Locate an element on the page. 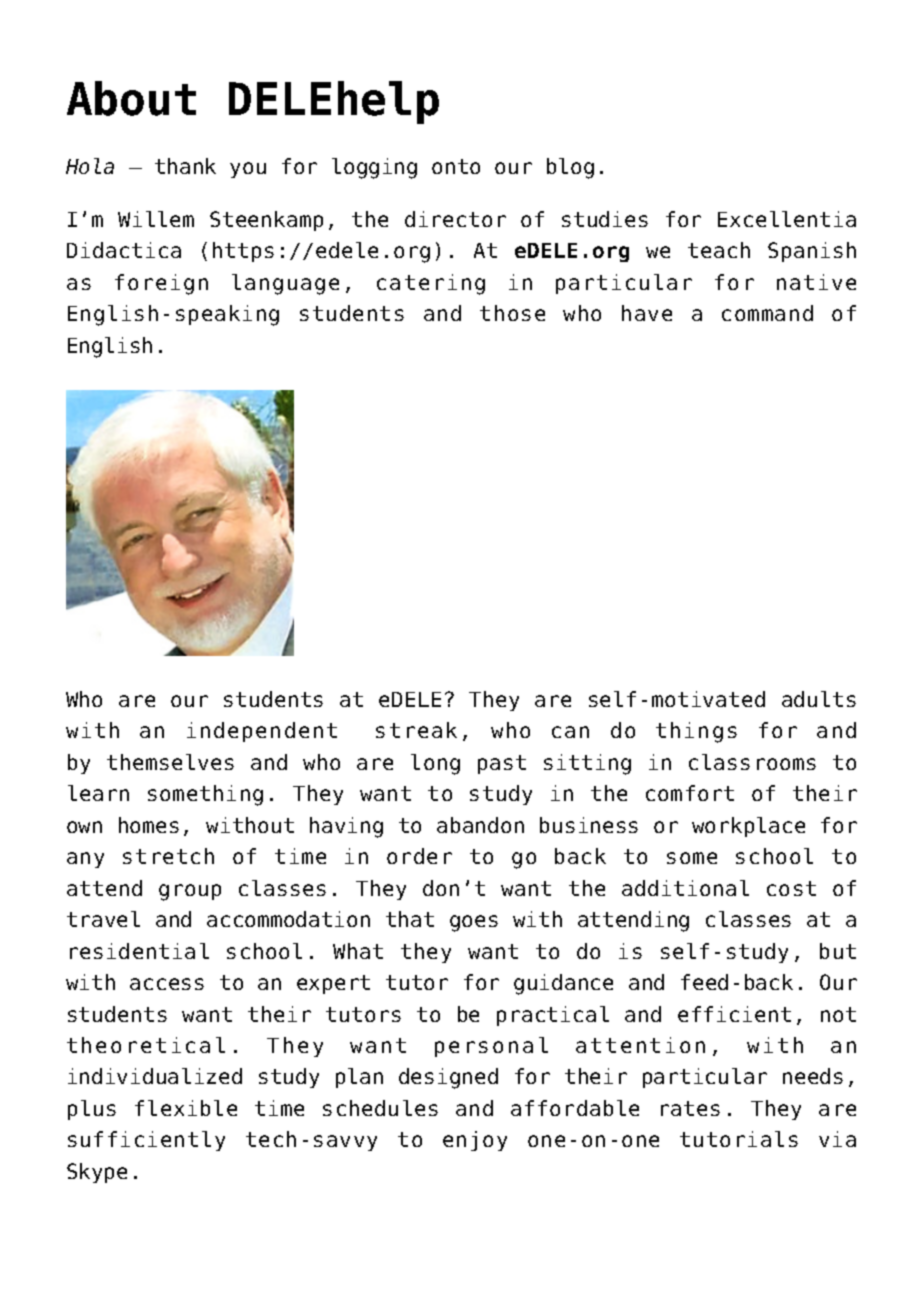 This image has width=924, height=1308. enjoy is located at coordinates (475, 1141).
